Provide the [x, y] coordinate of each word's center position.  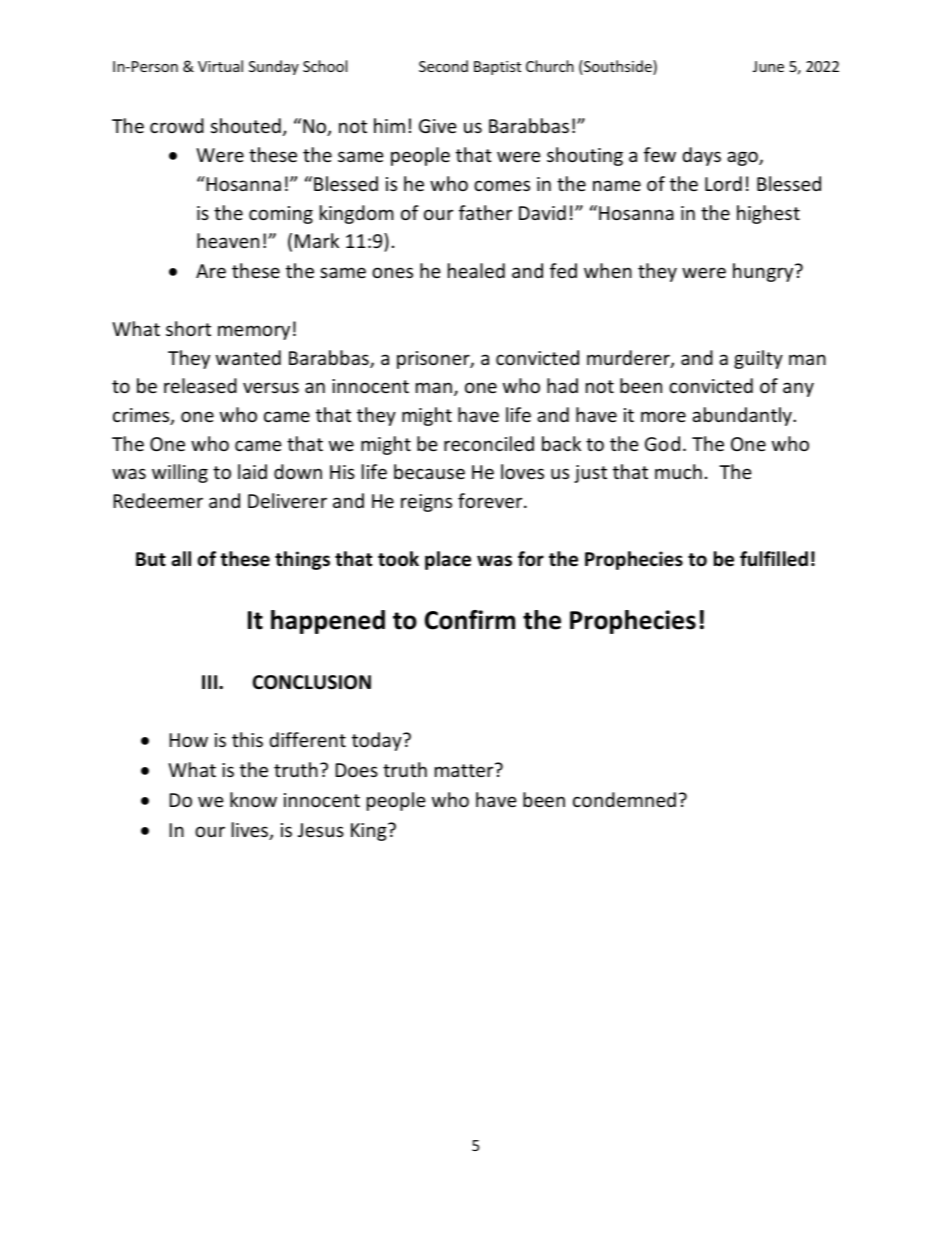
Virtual [220, 66]
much [678, 471]
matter [465, 770]
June [768, 66]
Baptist [497, 68]
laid [252, 471]
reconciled [489, 443]
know [253, 799]
